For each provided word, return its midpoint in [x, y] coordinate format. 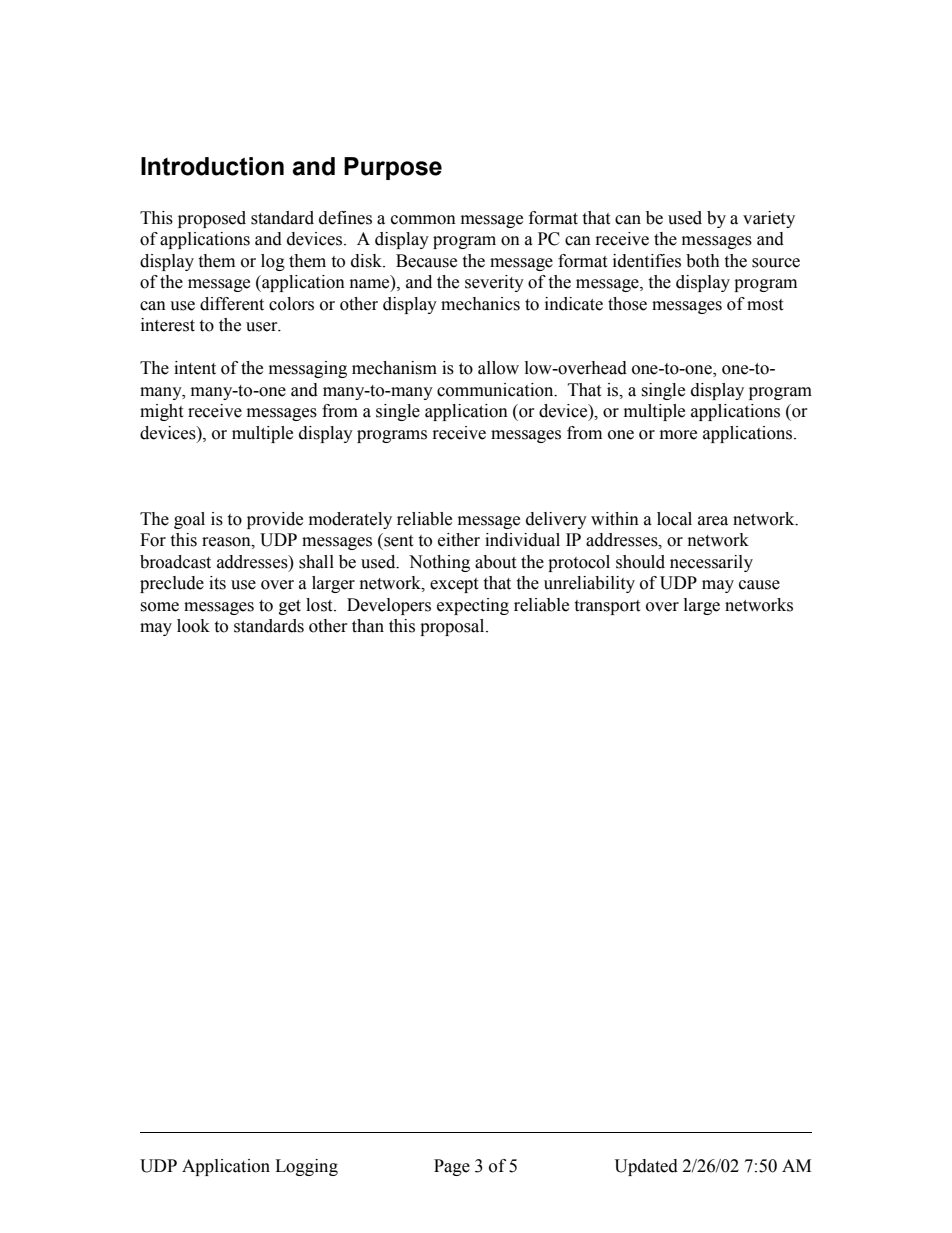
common [423, 220]
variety [769, 219]
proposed [212, 219]
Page [452, 1167]
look [193, 626]
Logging [306, 1167]
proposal [453, 627]
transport [607, 607]
